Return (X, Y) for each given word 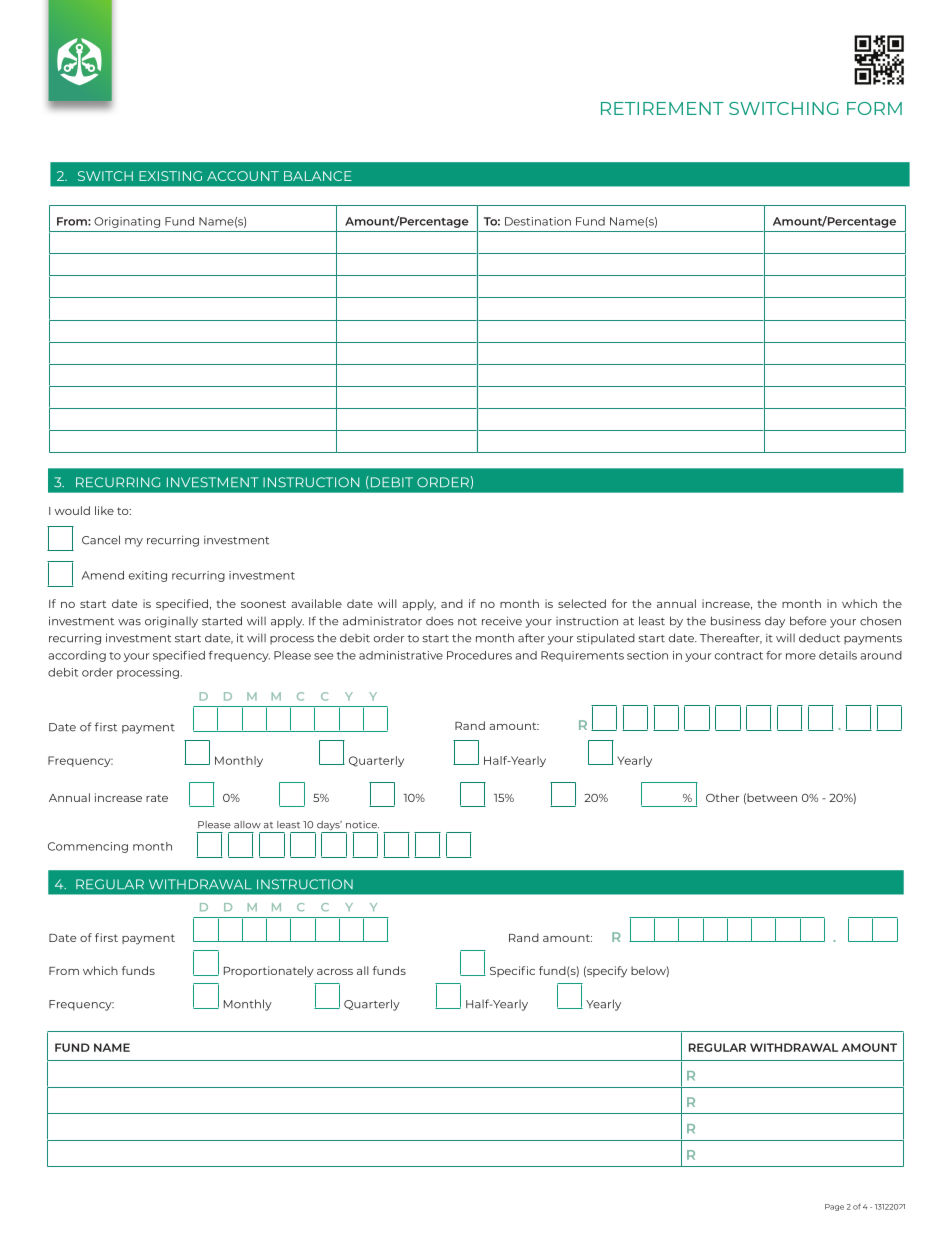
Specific (512, 971)
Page (834, 1207)
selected (582, 603)
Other (722, 797)
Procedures (479, 655)
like (104, 510)
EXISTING (170, 176)
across (335, 972)
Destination (538, 221)
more (801, 656)
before (808, 621)
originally (171, 622)
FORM (874, 108)
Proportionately (269, 972)
